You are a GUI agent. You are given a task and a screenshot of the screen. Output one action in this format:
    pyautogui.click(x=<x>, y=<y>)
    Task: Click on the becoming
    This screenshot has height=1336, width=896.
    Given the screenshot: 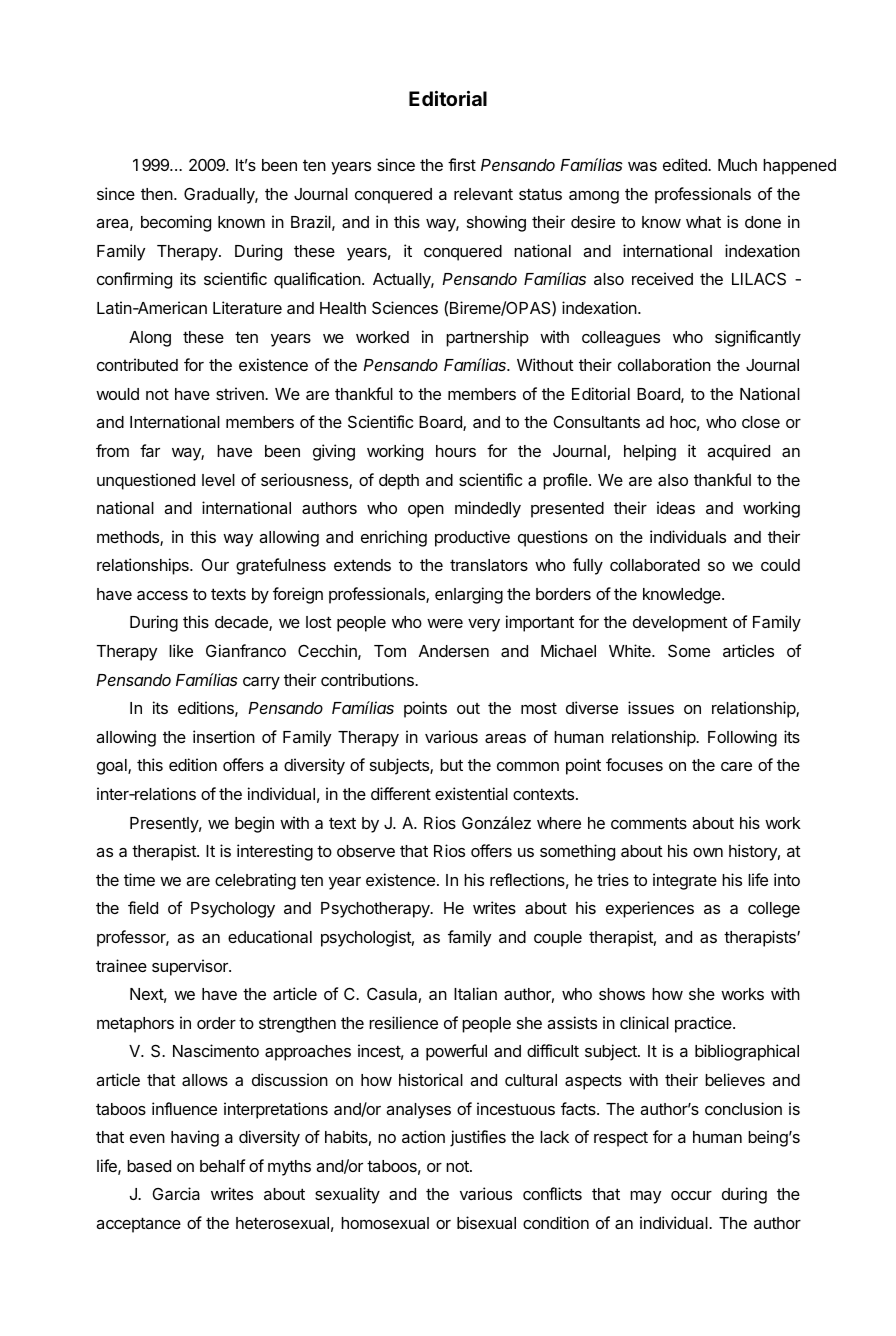 What is the action you would take?
    pyautogui.click(x=176, y=223)
